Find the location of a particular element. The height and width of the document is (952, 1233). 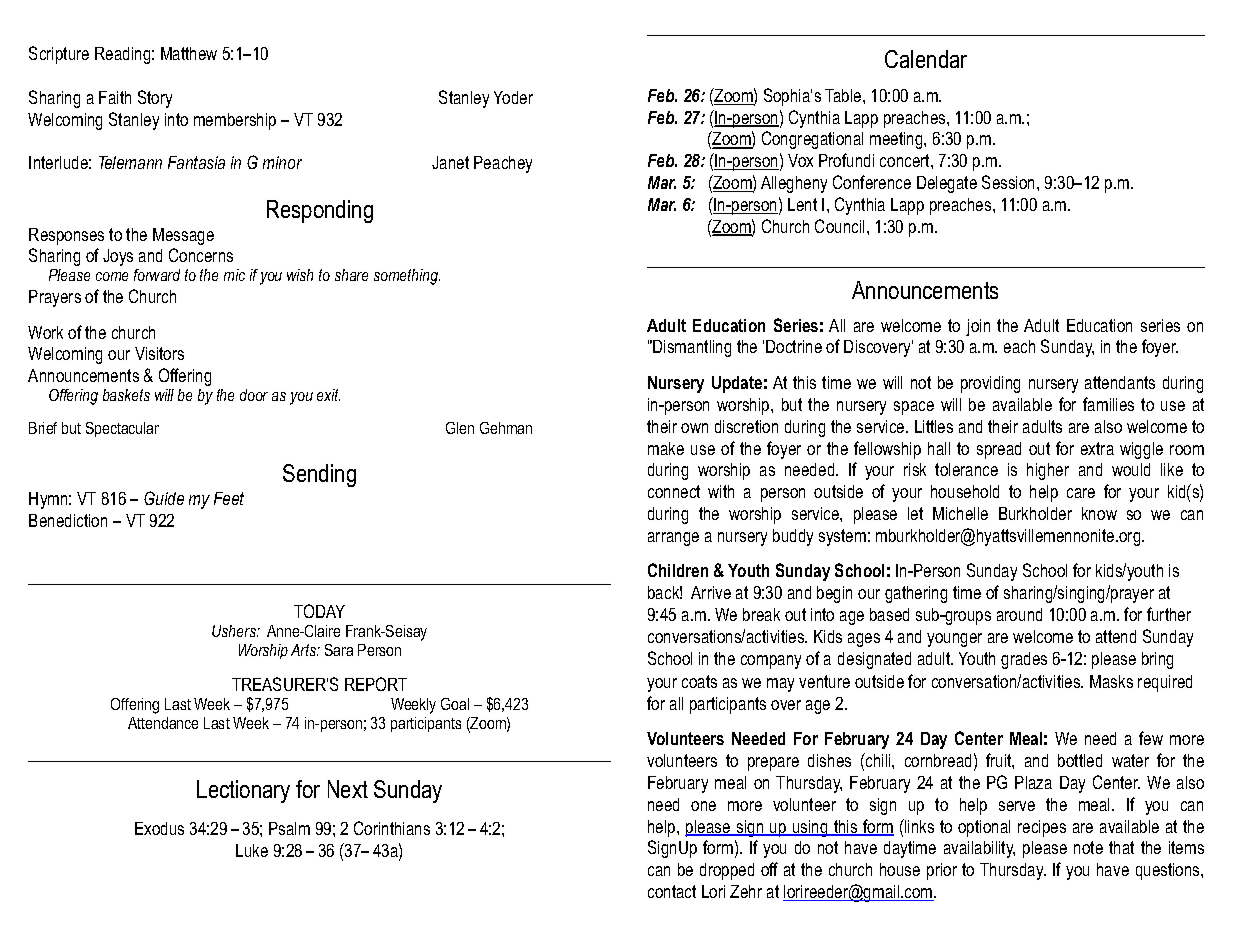

Visitors is located at coordinates (159, 353).
